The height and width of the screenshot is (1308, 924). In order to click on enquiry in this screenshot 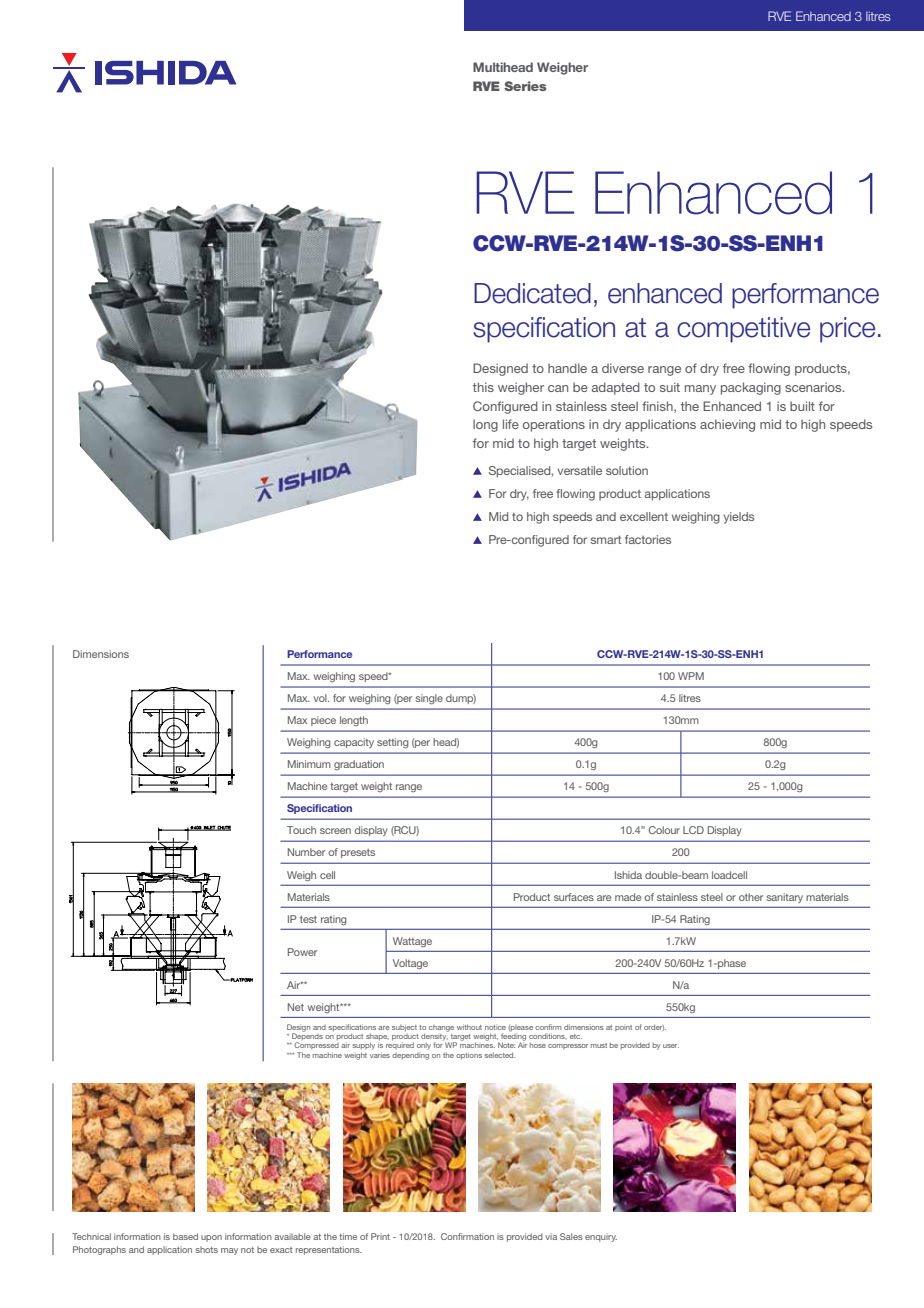, I will do `click(601, 1237)`.
